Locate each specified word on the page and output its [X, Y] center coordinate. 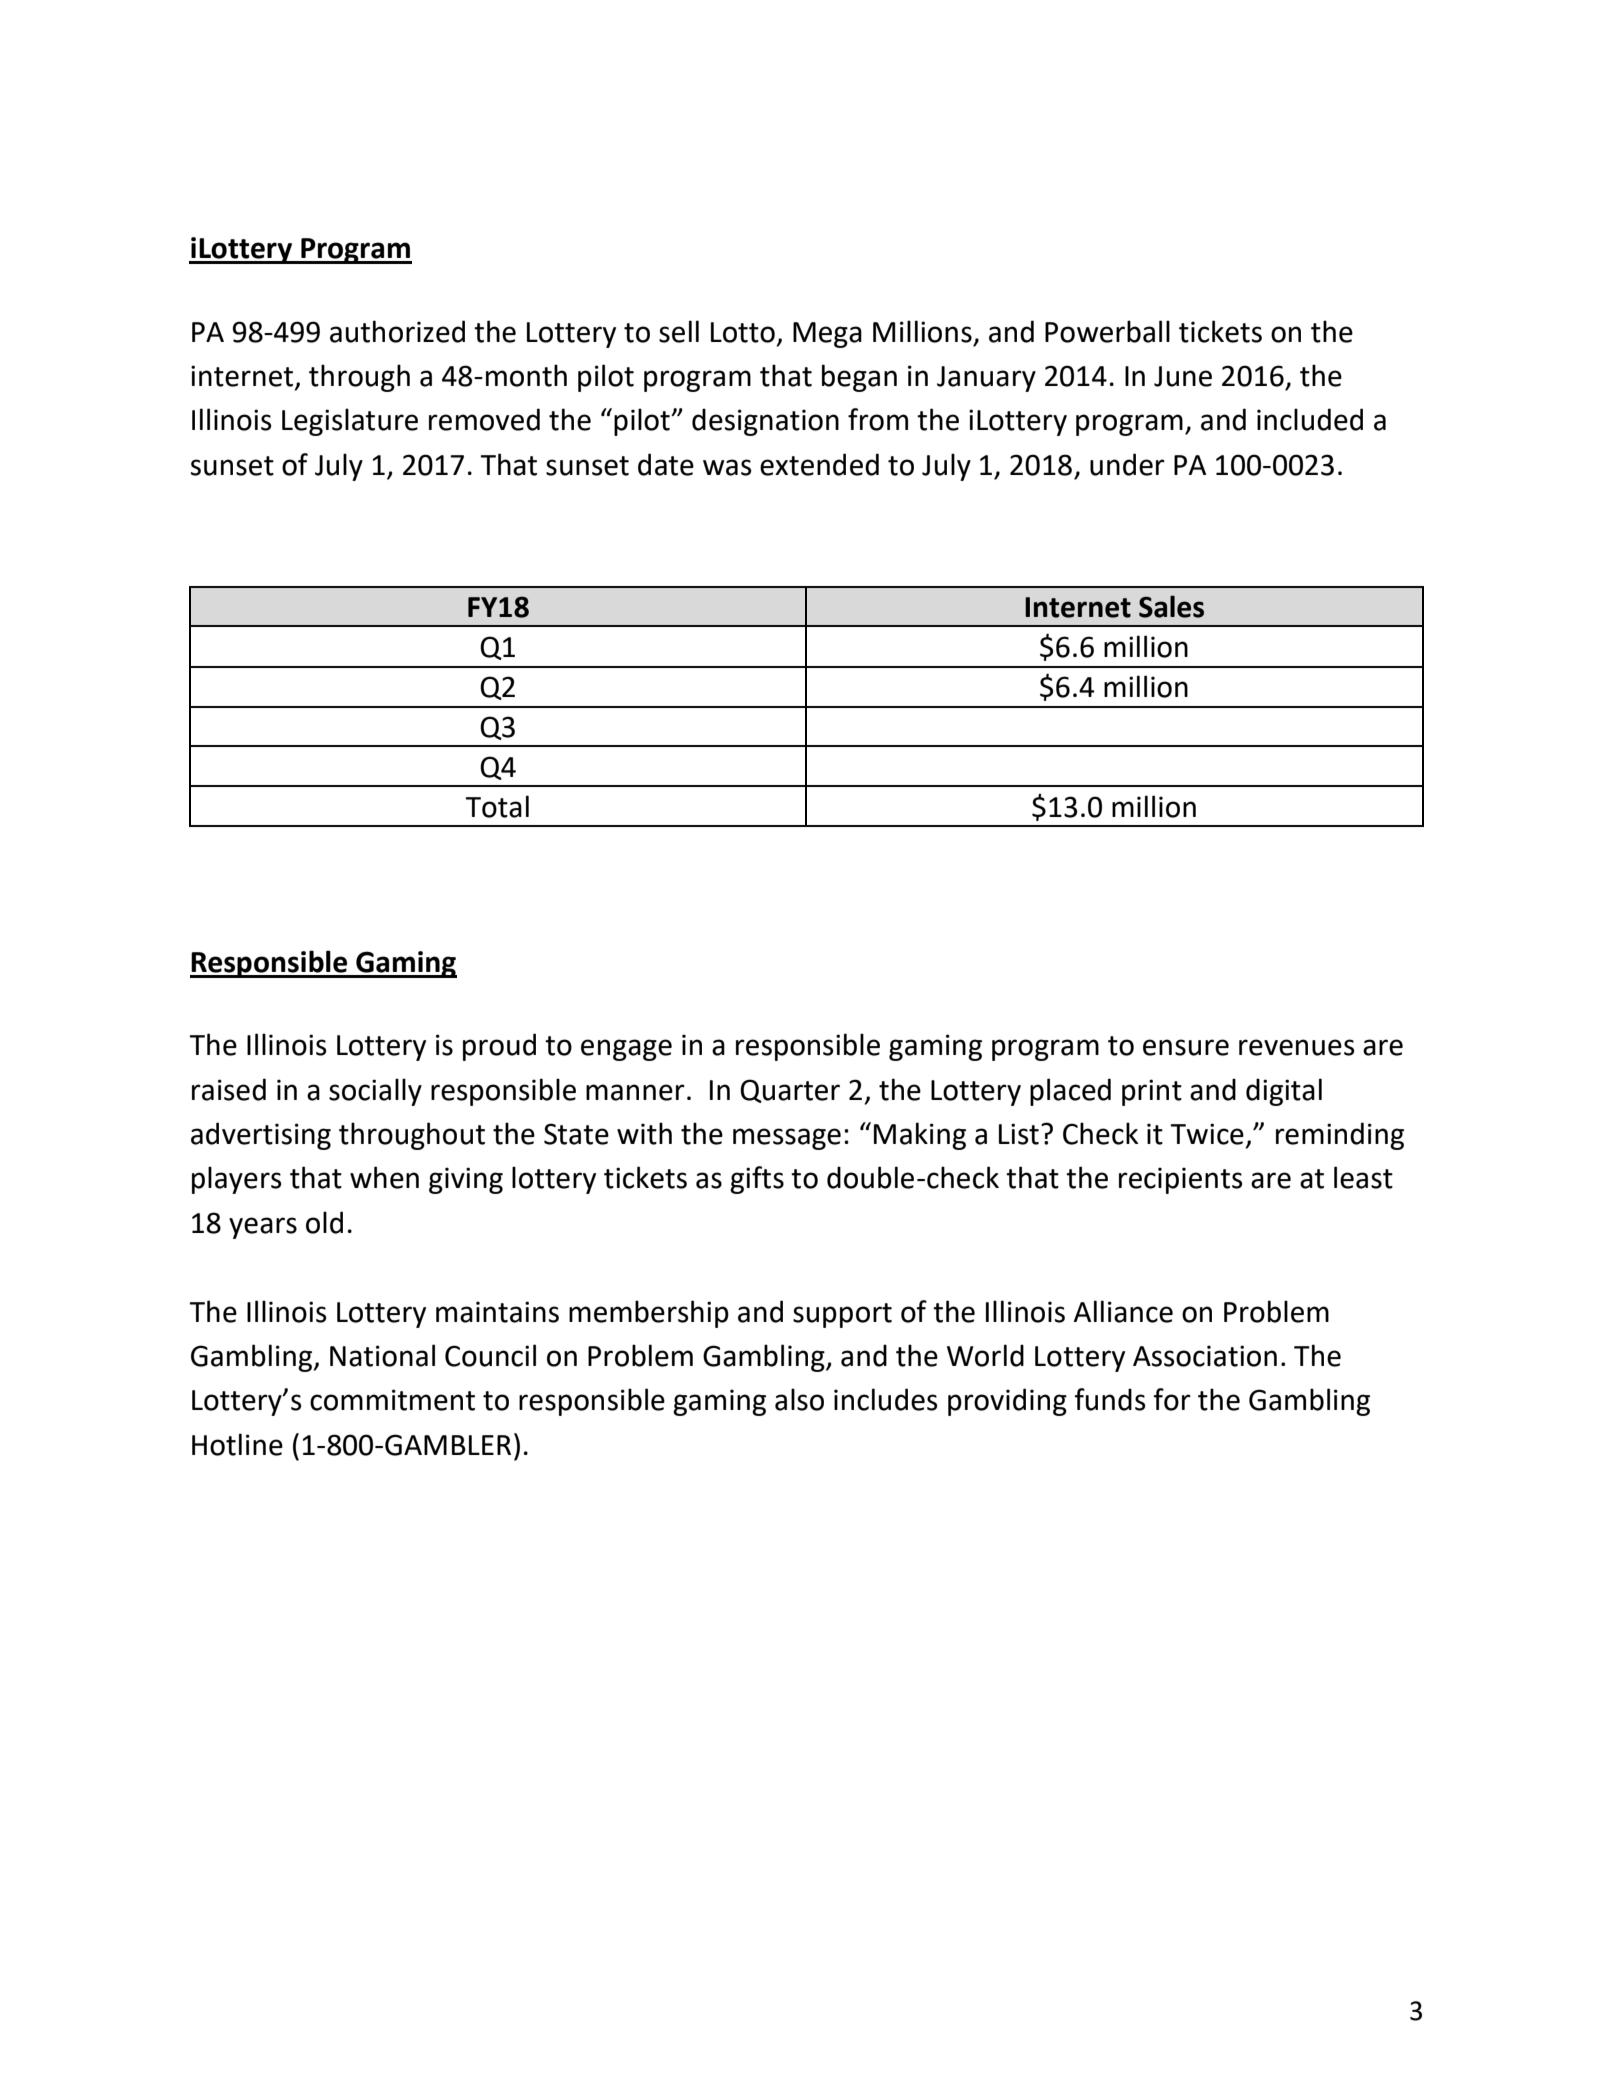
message [787, 1139]
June [1183, 376]
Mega [827, 335]
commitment [392, 1400]
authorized [397, 331]
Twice [1207, 1134]
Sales [1171, 606]
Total [497, 806]
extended [819, 464]
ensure [1186, 1047]
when [384, 1177]
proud [499, 1047]
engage [626, 1050]
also [799, 1399]
